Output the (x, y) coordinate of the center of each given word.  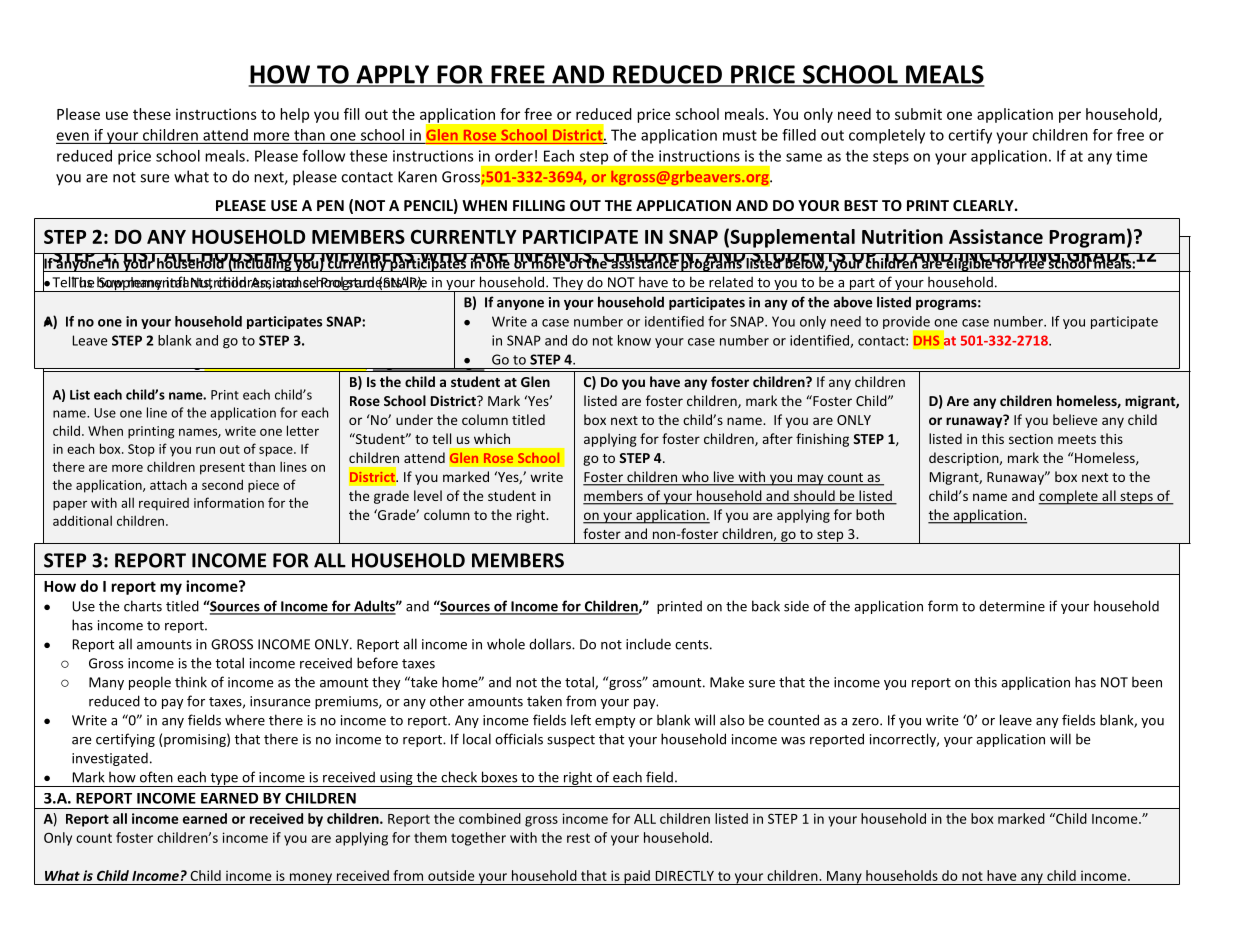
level (428, 495)
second (222, 484)
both (870, 514)
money (310, 879)
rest (578, 838)
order (514, 156)
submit (918, 114)
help (294, 115)
